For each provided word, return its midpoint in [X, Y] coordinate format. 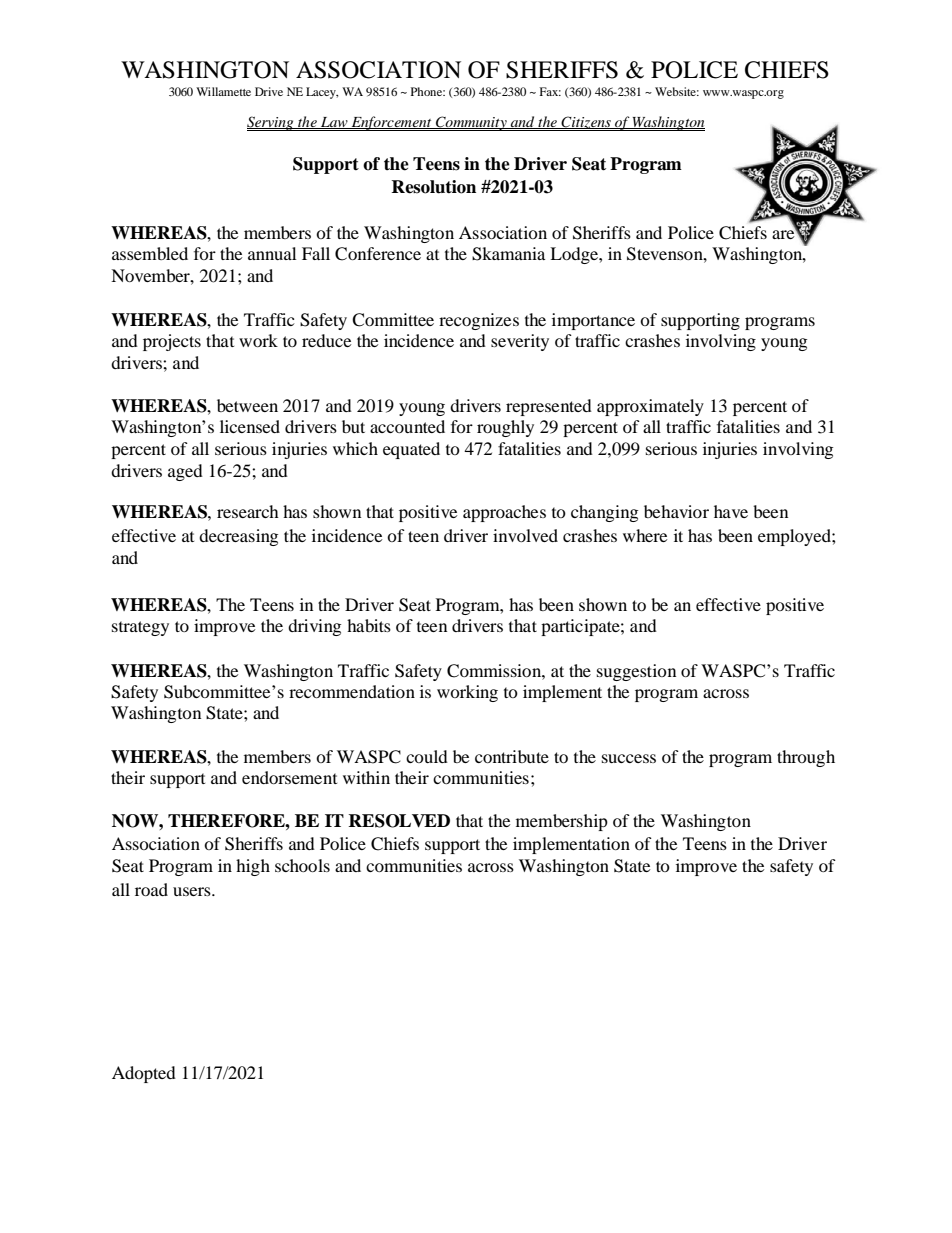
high [253, 867]
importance [593, 321]
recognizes [479, 321]
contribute [512, 756]
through [806, 758]
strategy [140, 628]
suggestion [636, 672]
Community [471, 123]
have [731, 511]
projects [172, 342]
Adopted [144, 1074]
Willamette [223, 91]
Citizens [586, 123]
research [248, 511]
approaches [504, 513]
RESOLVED [399, 821]
